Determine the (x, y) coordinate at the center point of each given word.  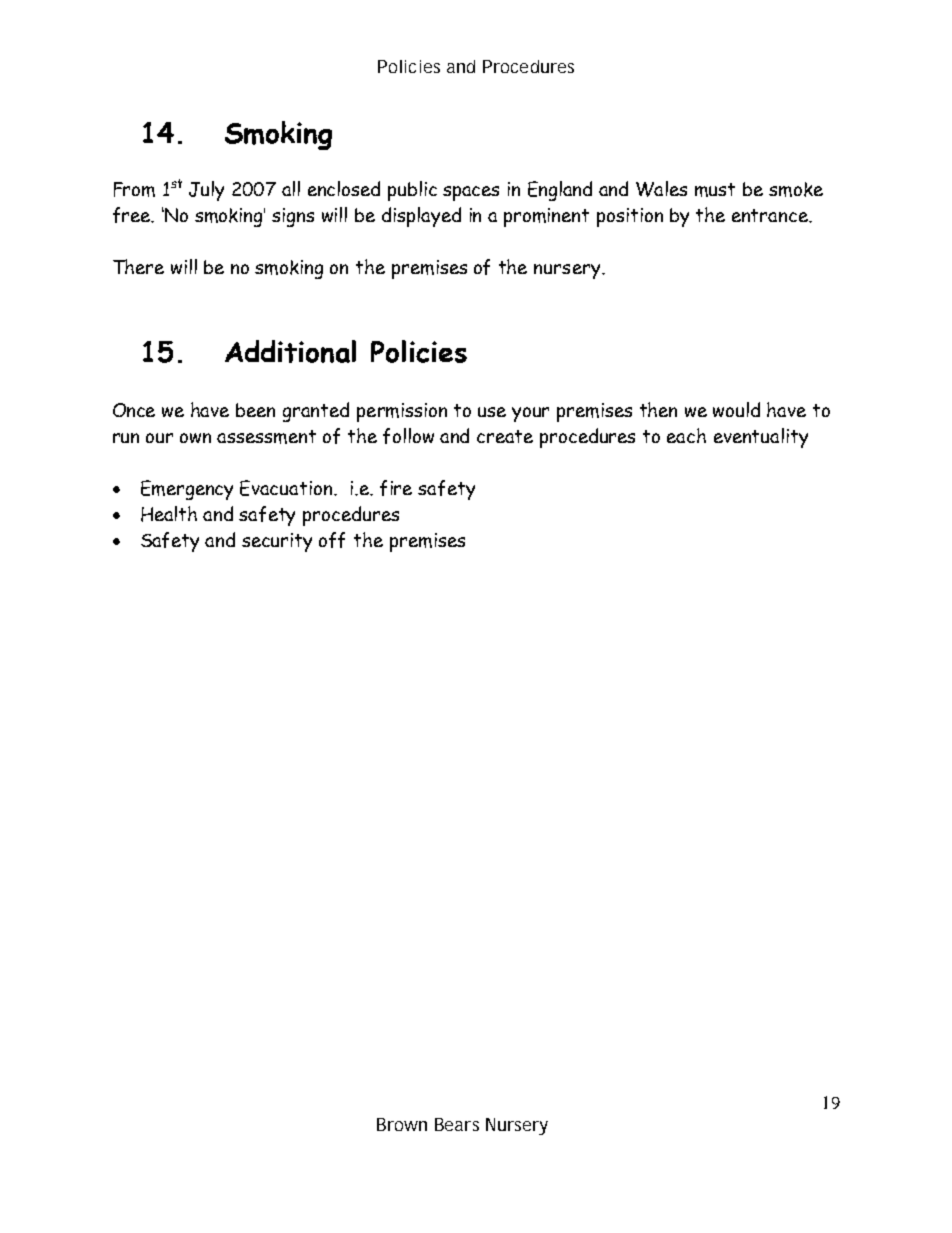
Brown (402, 1124)
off (332, 540)
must (715, 190)
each (686, 435)
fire (396, 488)
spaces (471, 193)
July (206, 191)
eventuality (761, 438)
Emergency (187, 490)
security (277, 542)
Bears (457, 1124)
